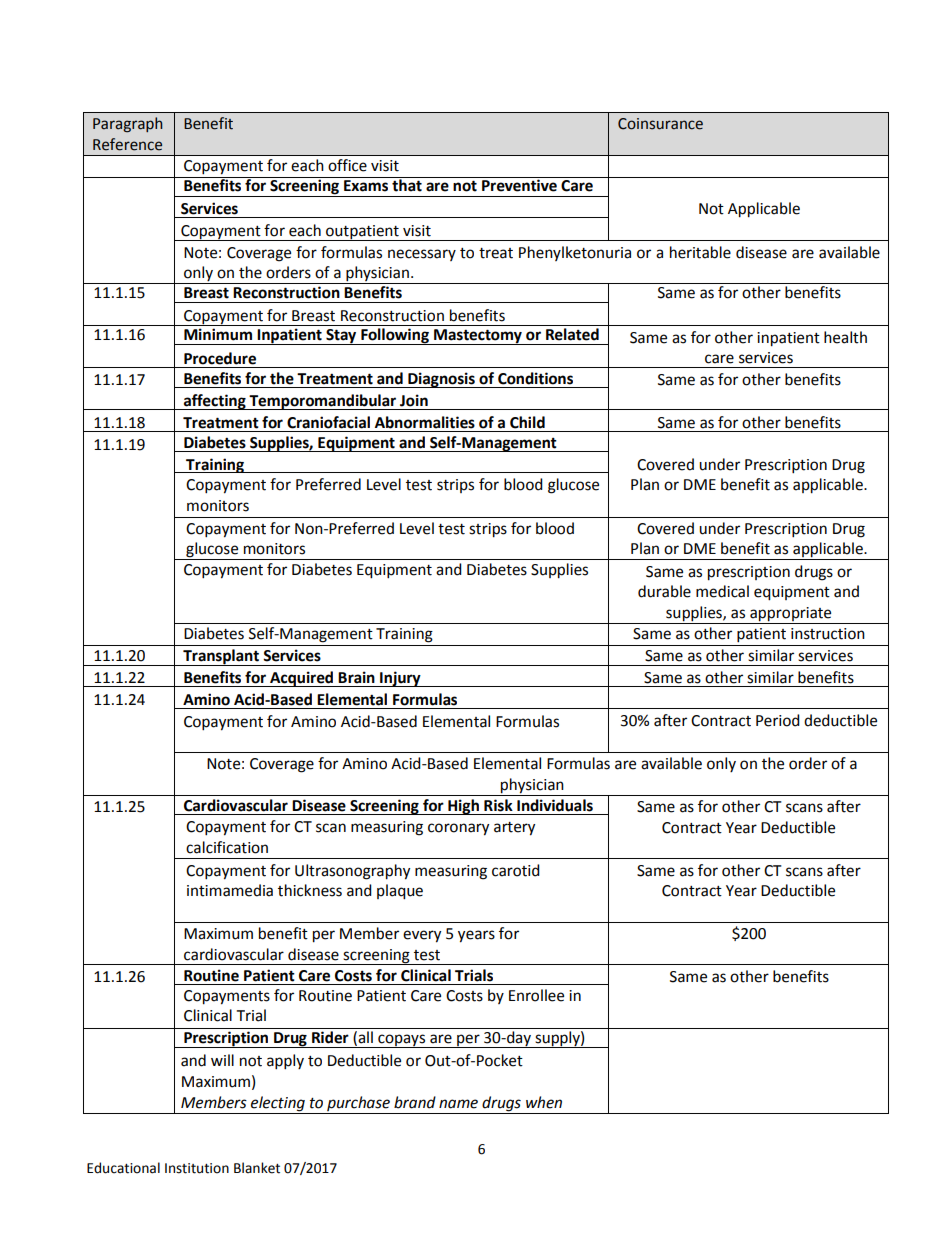 This image has height=1233, width=952. What do you see at coordinates (458, 1104) in the image?
I see `name` at bounding box center [458, 1104].
